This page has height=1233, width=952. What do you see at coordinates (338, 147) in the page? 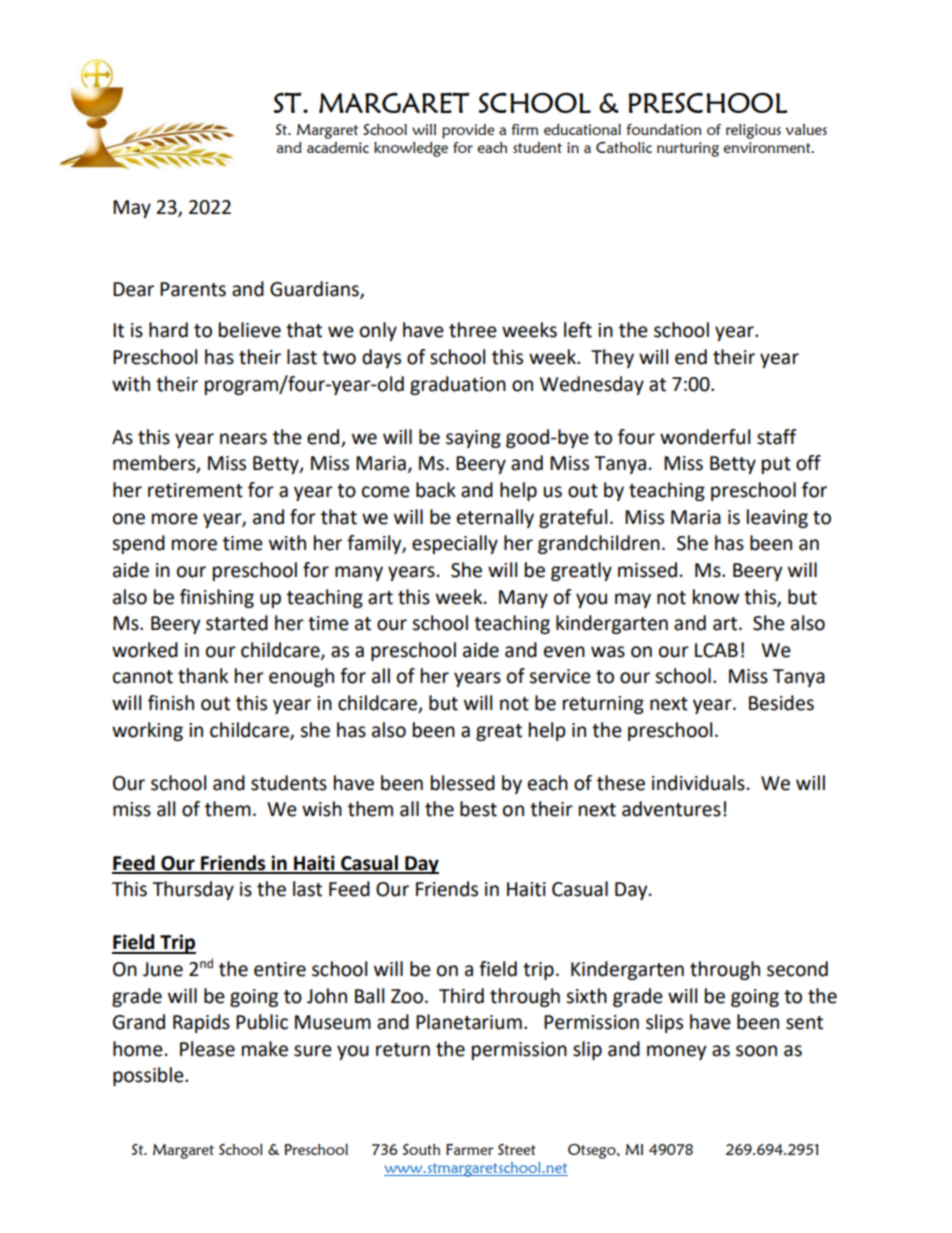
I see `academic` at bounding box center [338, 147].
